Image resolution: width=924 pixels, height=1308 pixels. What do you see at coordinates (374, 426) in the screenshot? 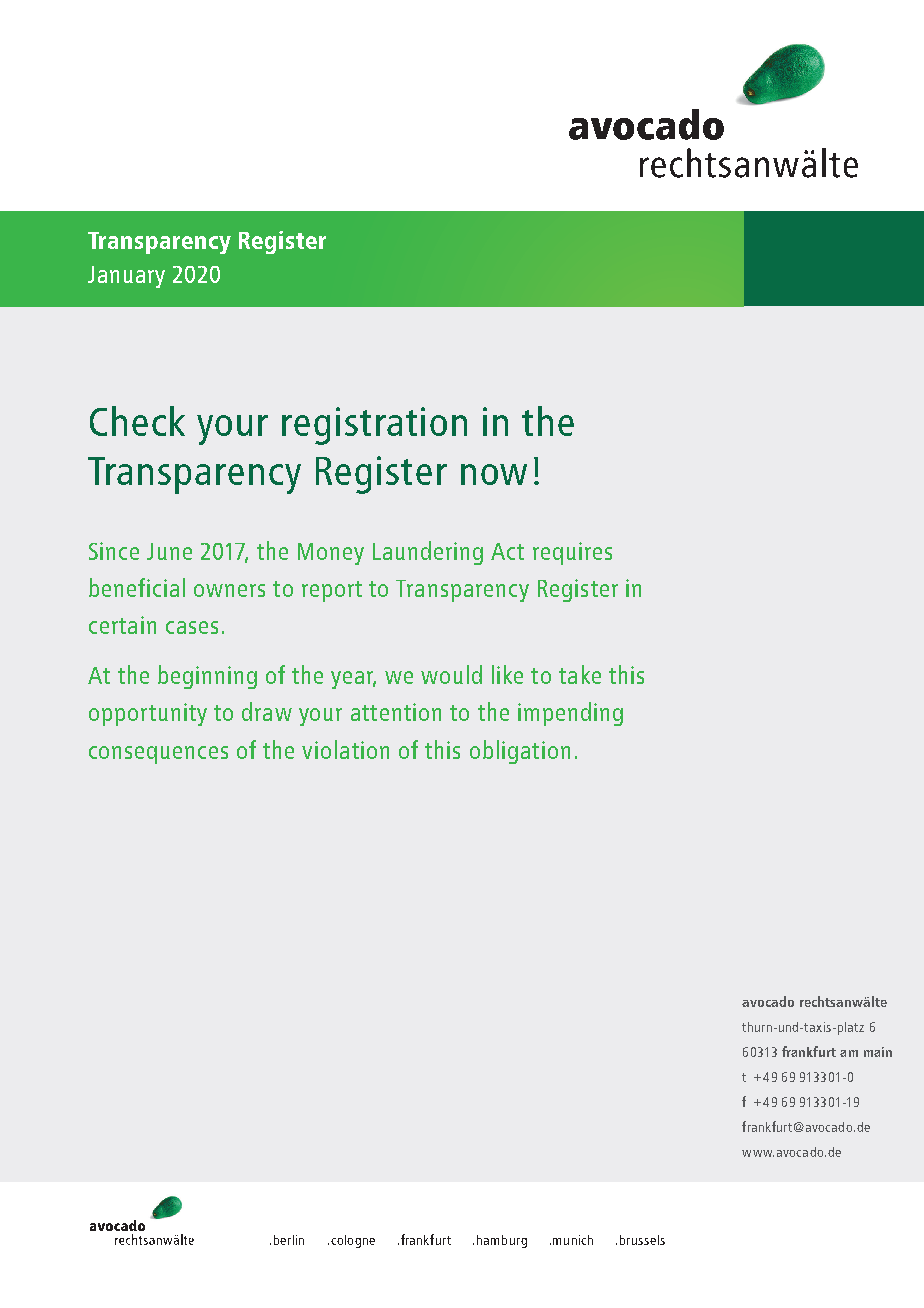
I see `registration` at bounding box center [374, 426].
